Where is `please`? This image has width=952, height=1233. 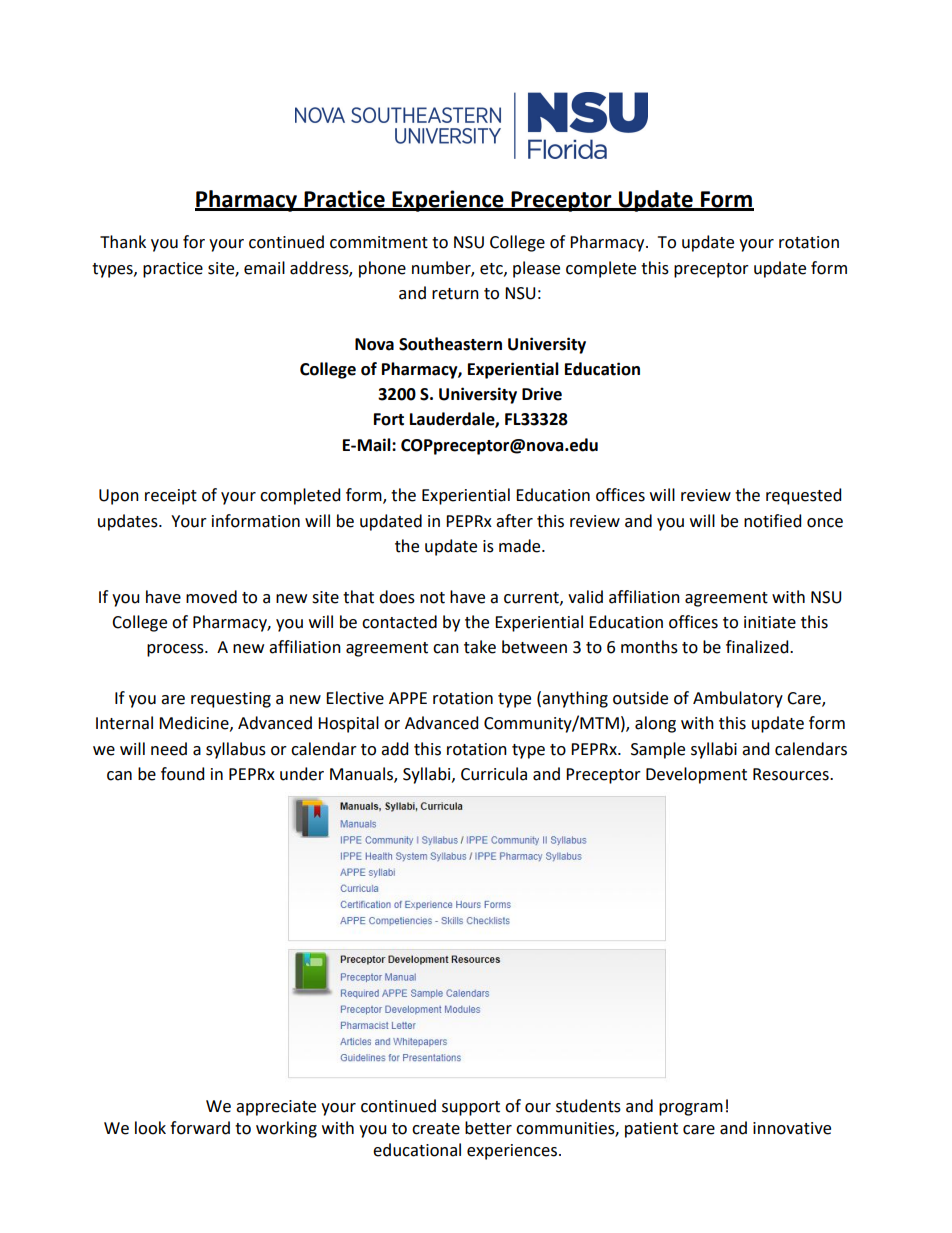
please is located at coordinates (536, 269).
